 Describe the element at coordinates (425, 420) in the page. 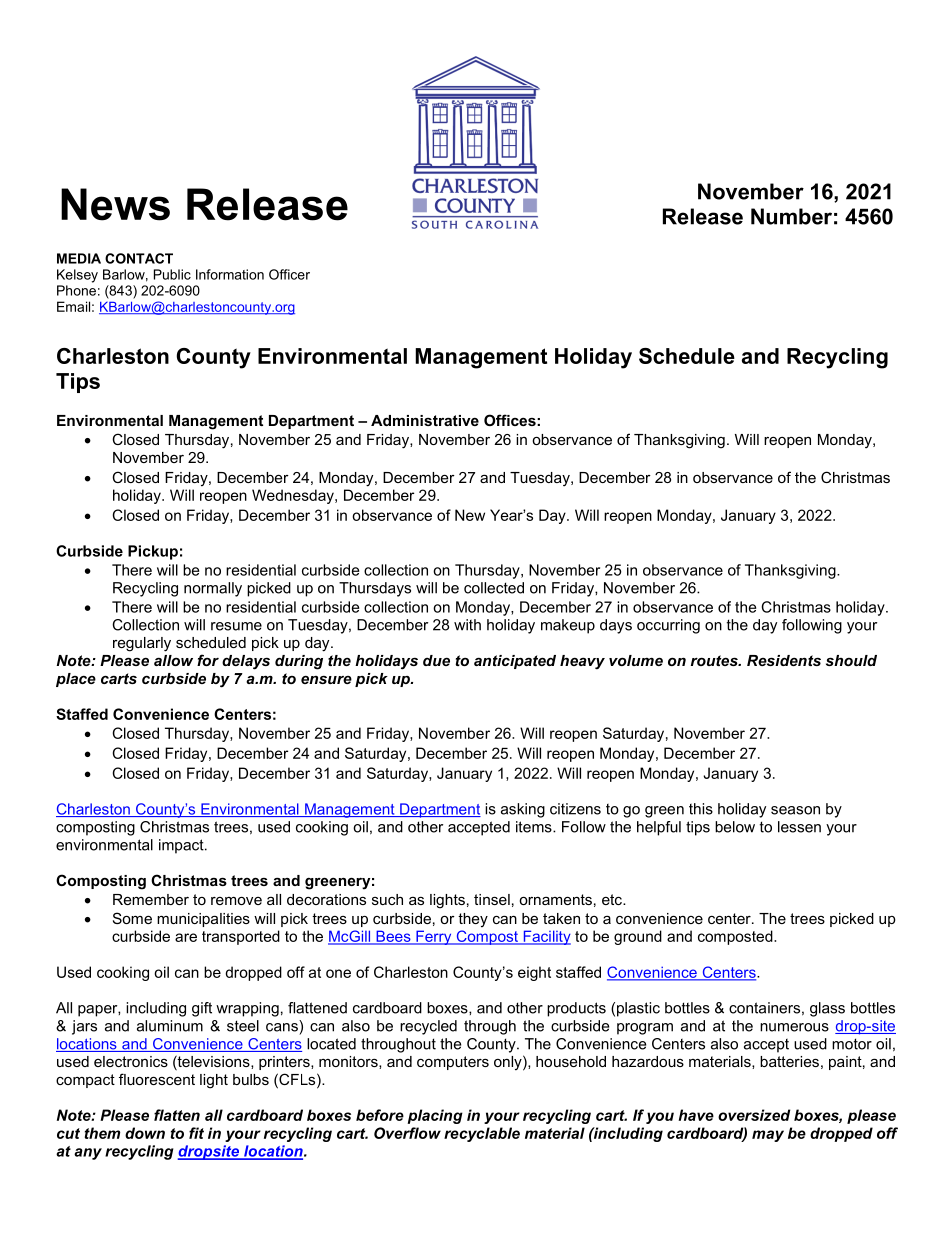

I see `Administrative` at that location.
